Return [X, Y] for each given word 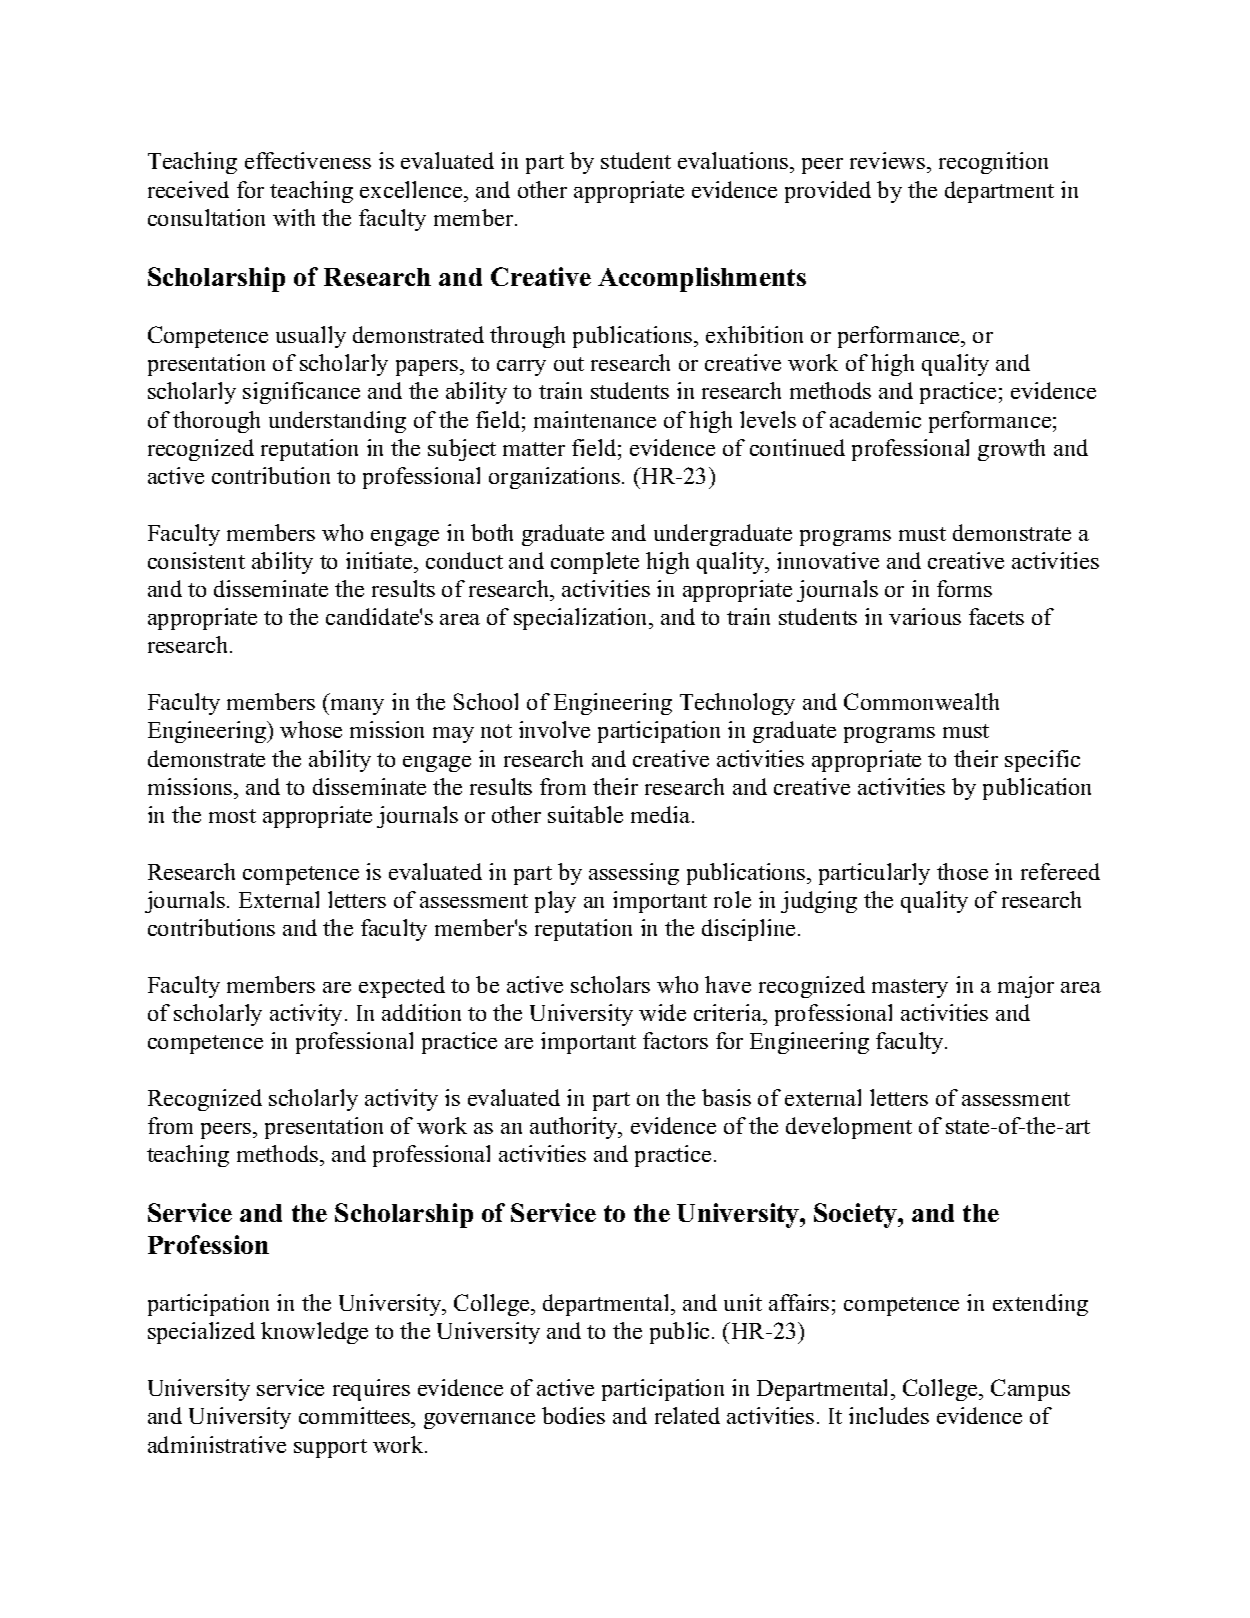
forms [964, 588]
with [294, 217]
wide [662, 1012]
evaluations [734, 162]
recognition [993, 163]
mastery [910, 988]
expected [402, 987]
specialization [582, 619]
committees [356, 1417]
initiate [380, 560]
